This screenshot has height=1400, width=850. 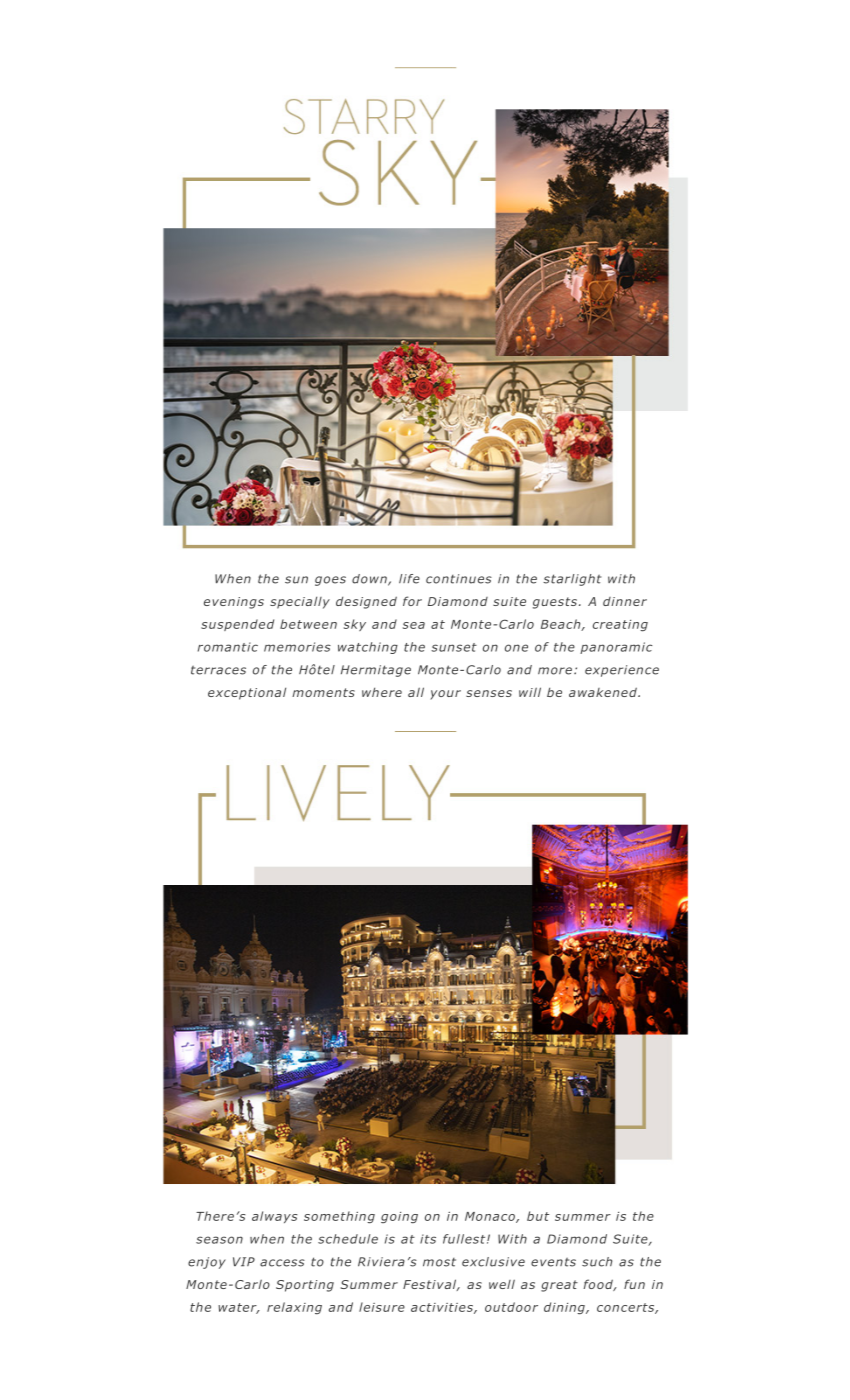 What do you see at coordinates (275, 1217) in the screenshot?
I see `always` at bounding box center [275, 1217].
